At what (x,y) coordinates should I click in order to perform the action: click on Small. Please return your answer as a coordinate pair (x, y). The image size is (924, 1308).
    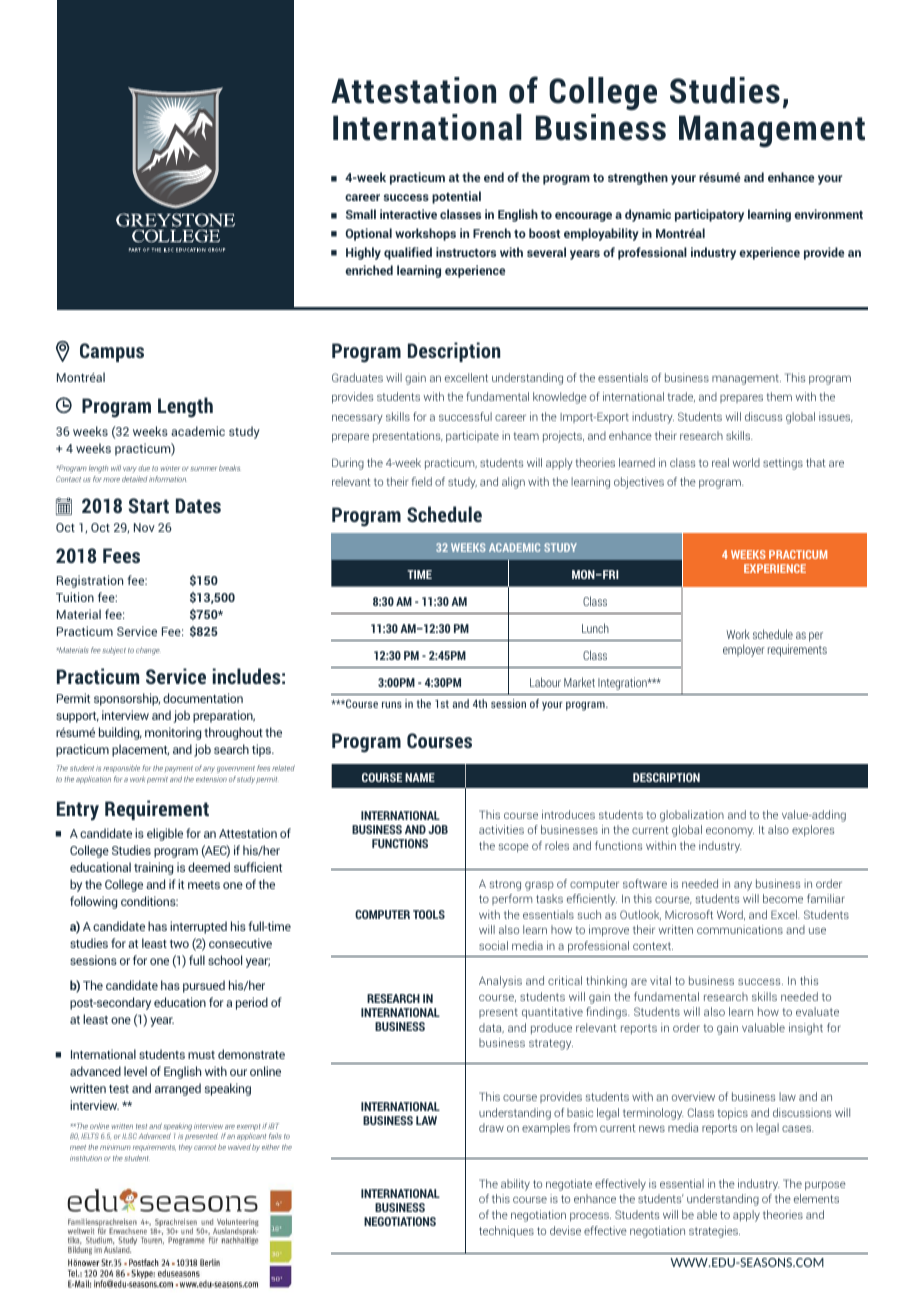
    Looking at the image, I should click on (361, 214).
